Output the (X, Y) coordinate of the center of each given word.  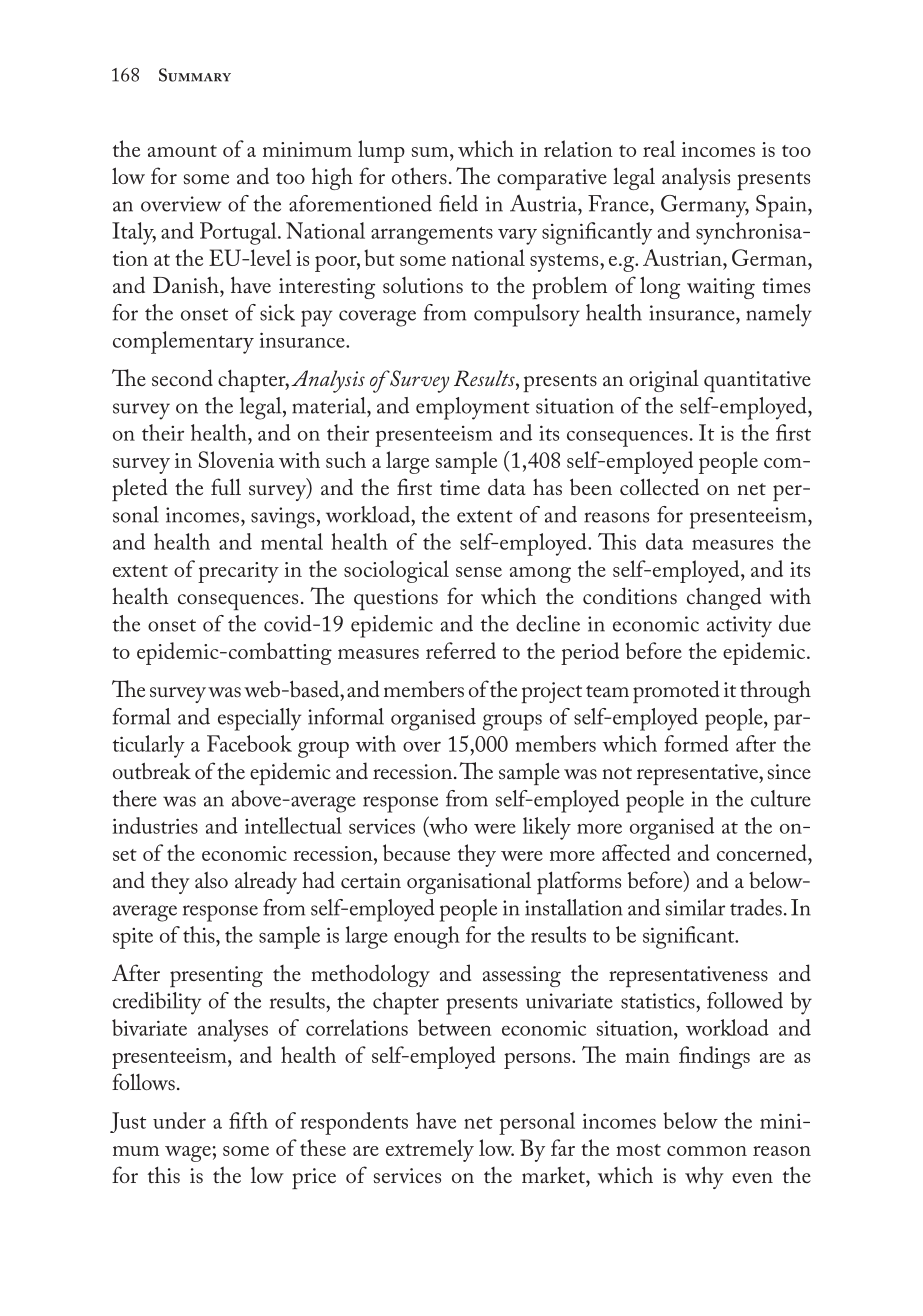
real (659, 148)
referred (461, 650)
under (179, 1120)
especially (259, 719)
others (419, 176)
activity (739, 627)
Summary (195, 75)
